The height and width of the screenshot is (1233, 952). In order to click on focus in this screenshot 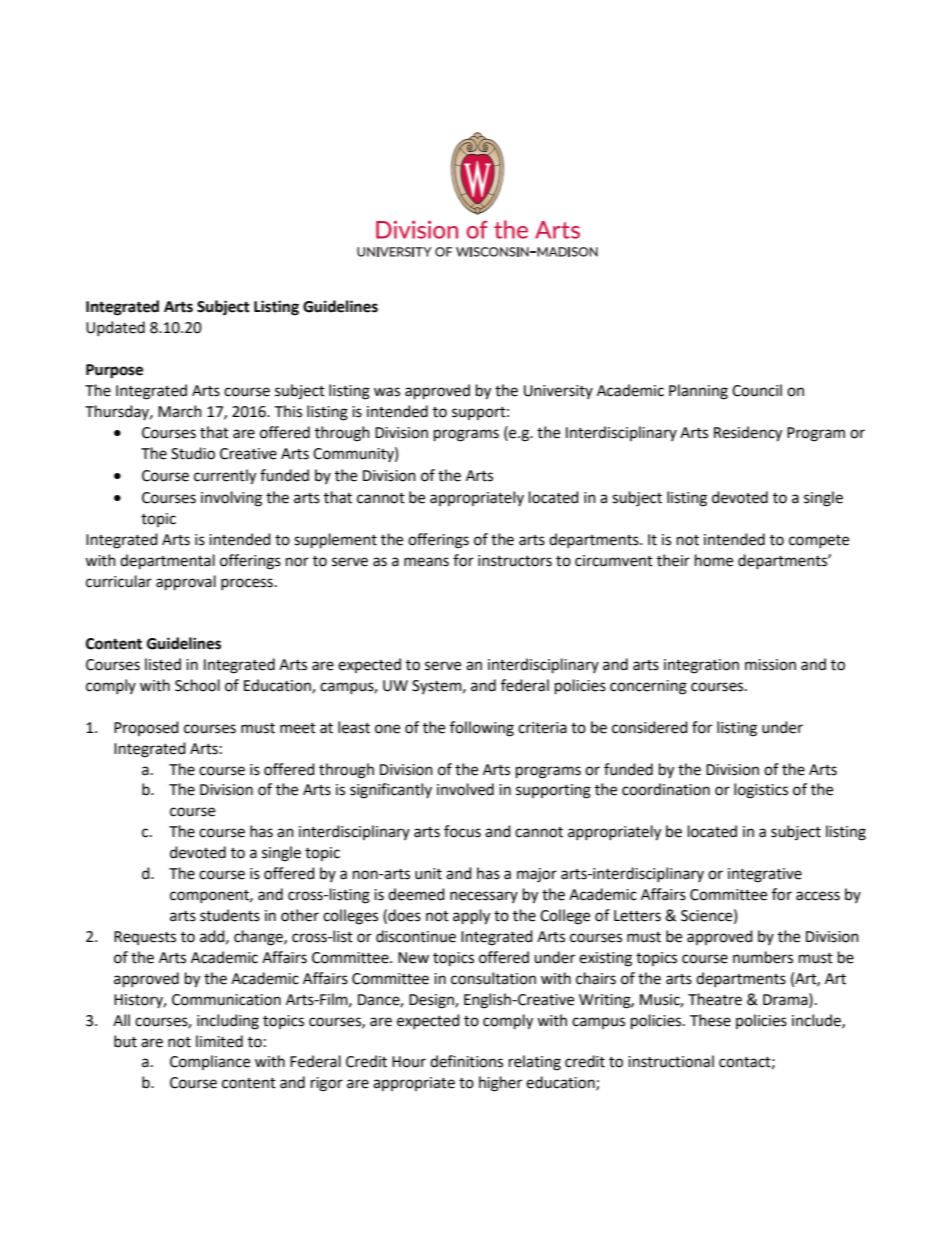, I will do `click(462, 831)`.
